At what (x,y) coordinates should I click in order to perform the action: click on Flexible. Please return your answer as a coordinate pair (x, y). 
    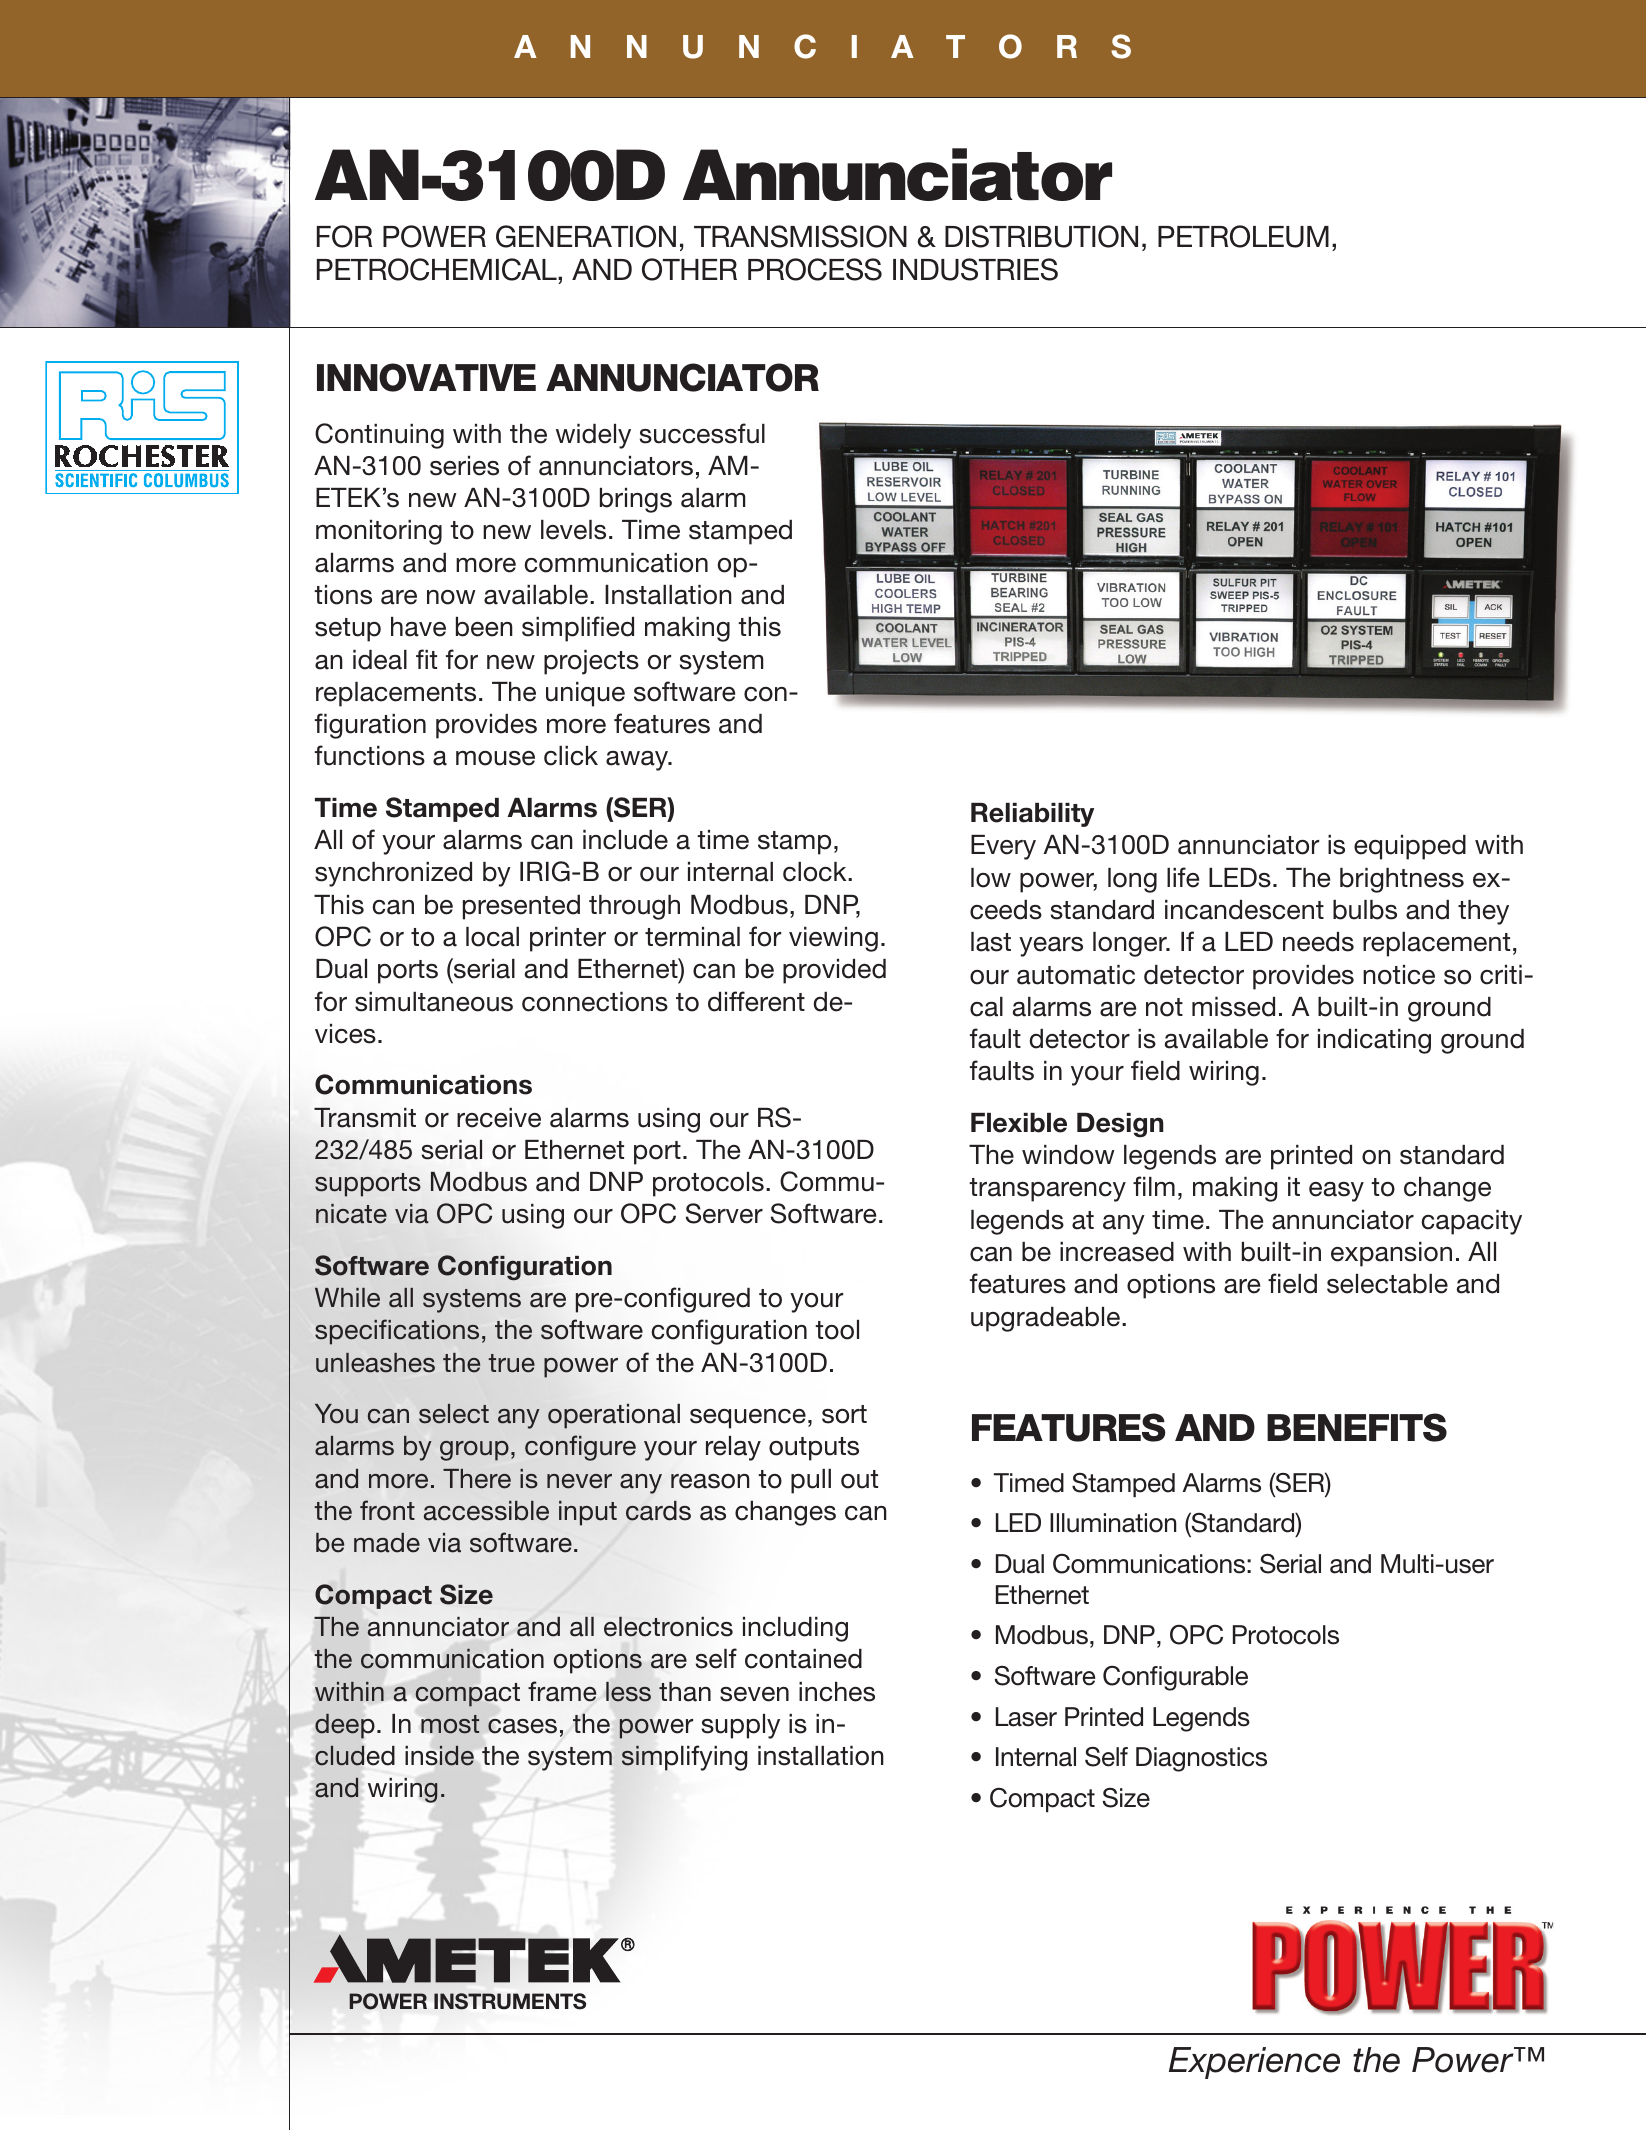
    Looking at the image, I should click on (1019, 1123).
